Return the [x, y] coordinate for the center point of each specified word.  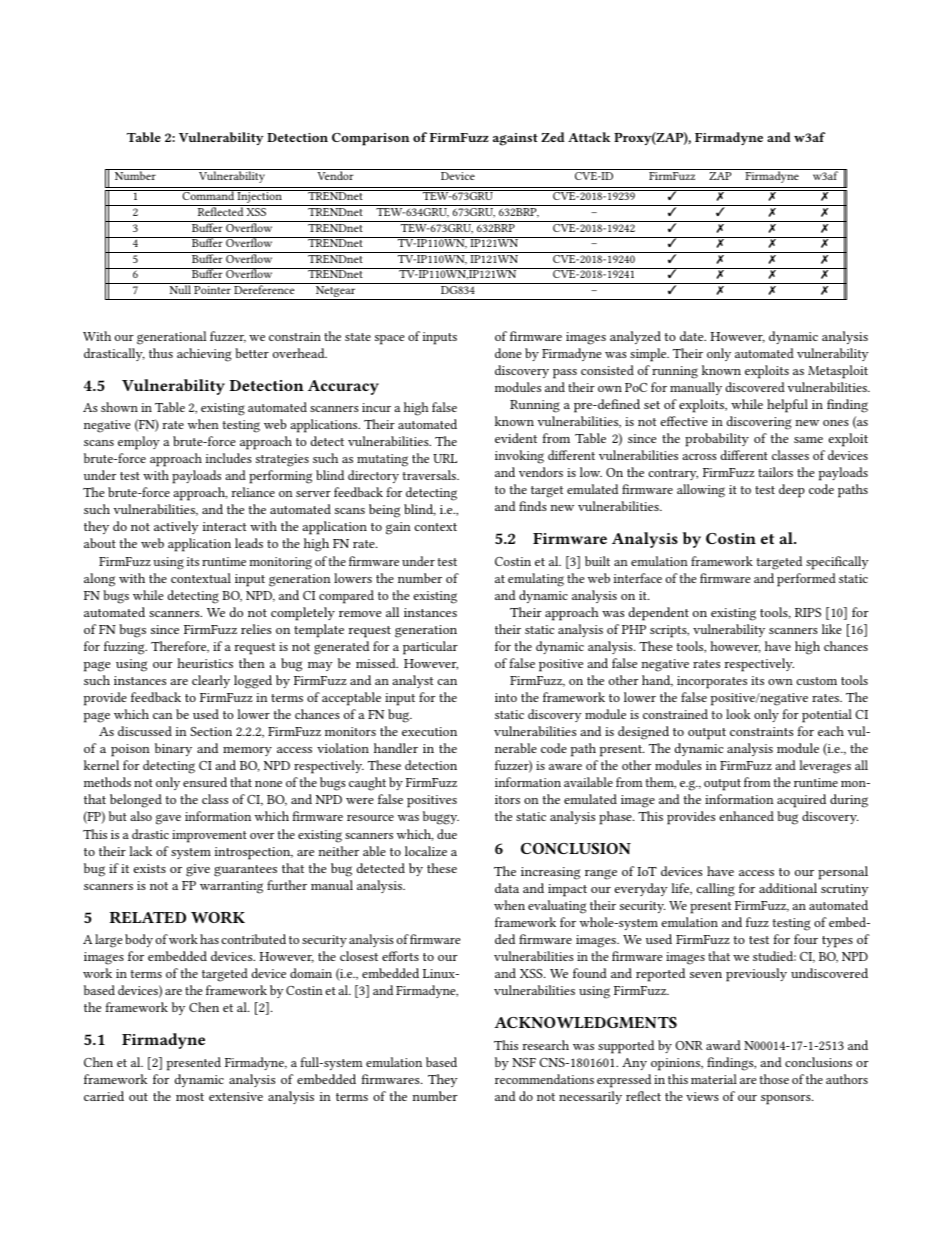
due [447, 834]
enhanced [747, 816]
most [190, 1097]
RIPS [808, 612]
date [693, 336]
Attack [589, 137]
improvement [209, 836]
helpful [787, 406]
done [508, 353]
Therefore [180, 647]
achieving [204, 355]
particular [430, 648]
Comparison [371, 139]
